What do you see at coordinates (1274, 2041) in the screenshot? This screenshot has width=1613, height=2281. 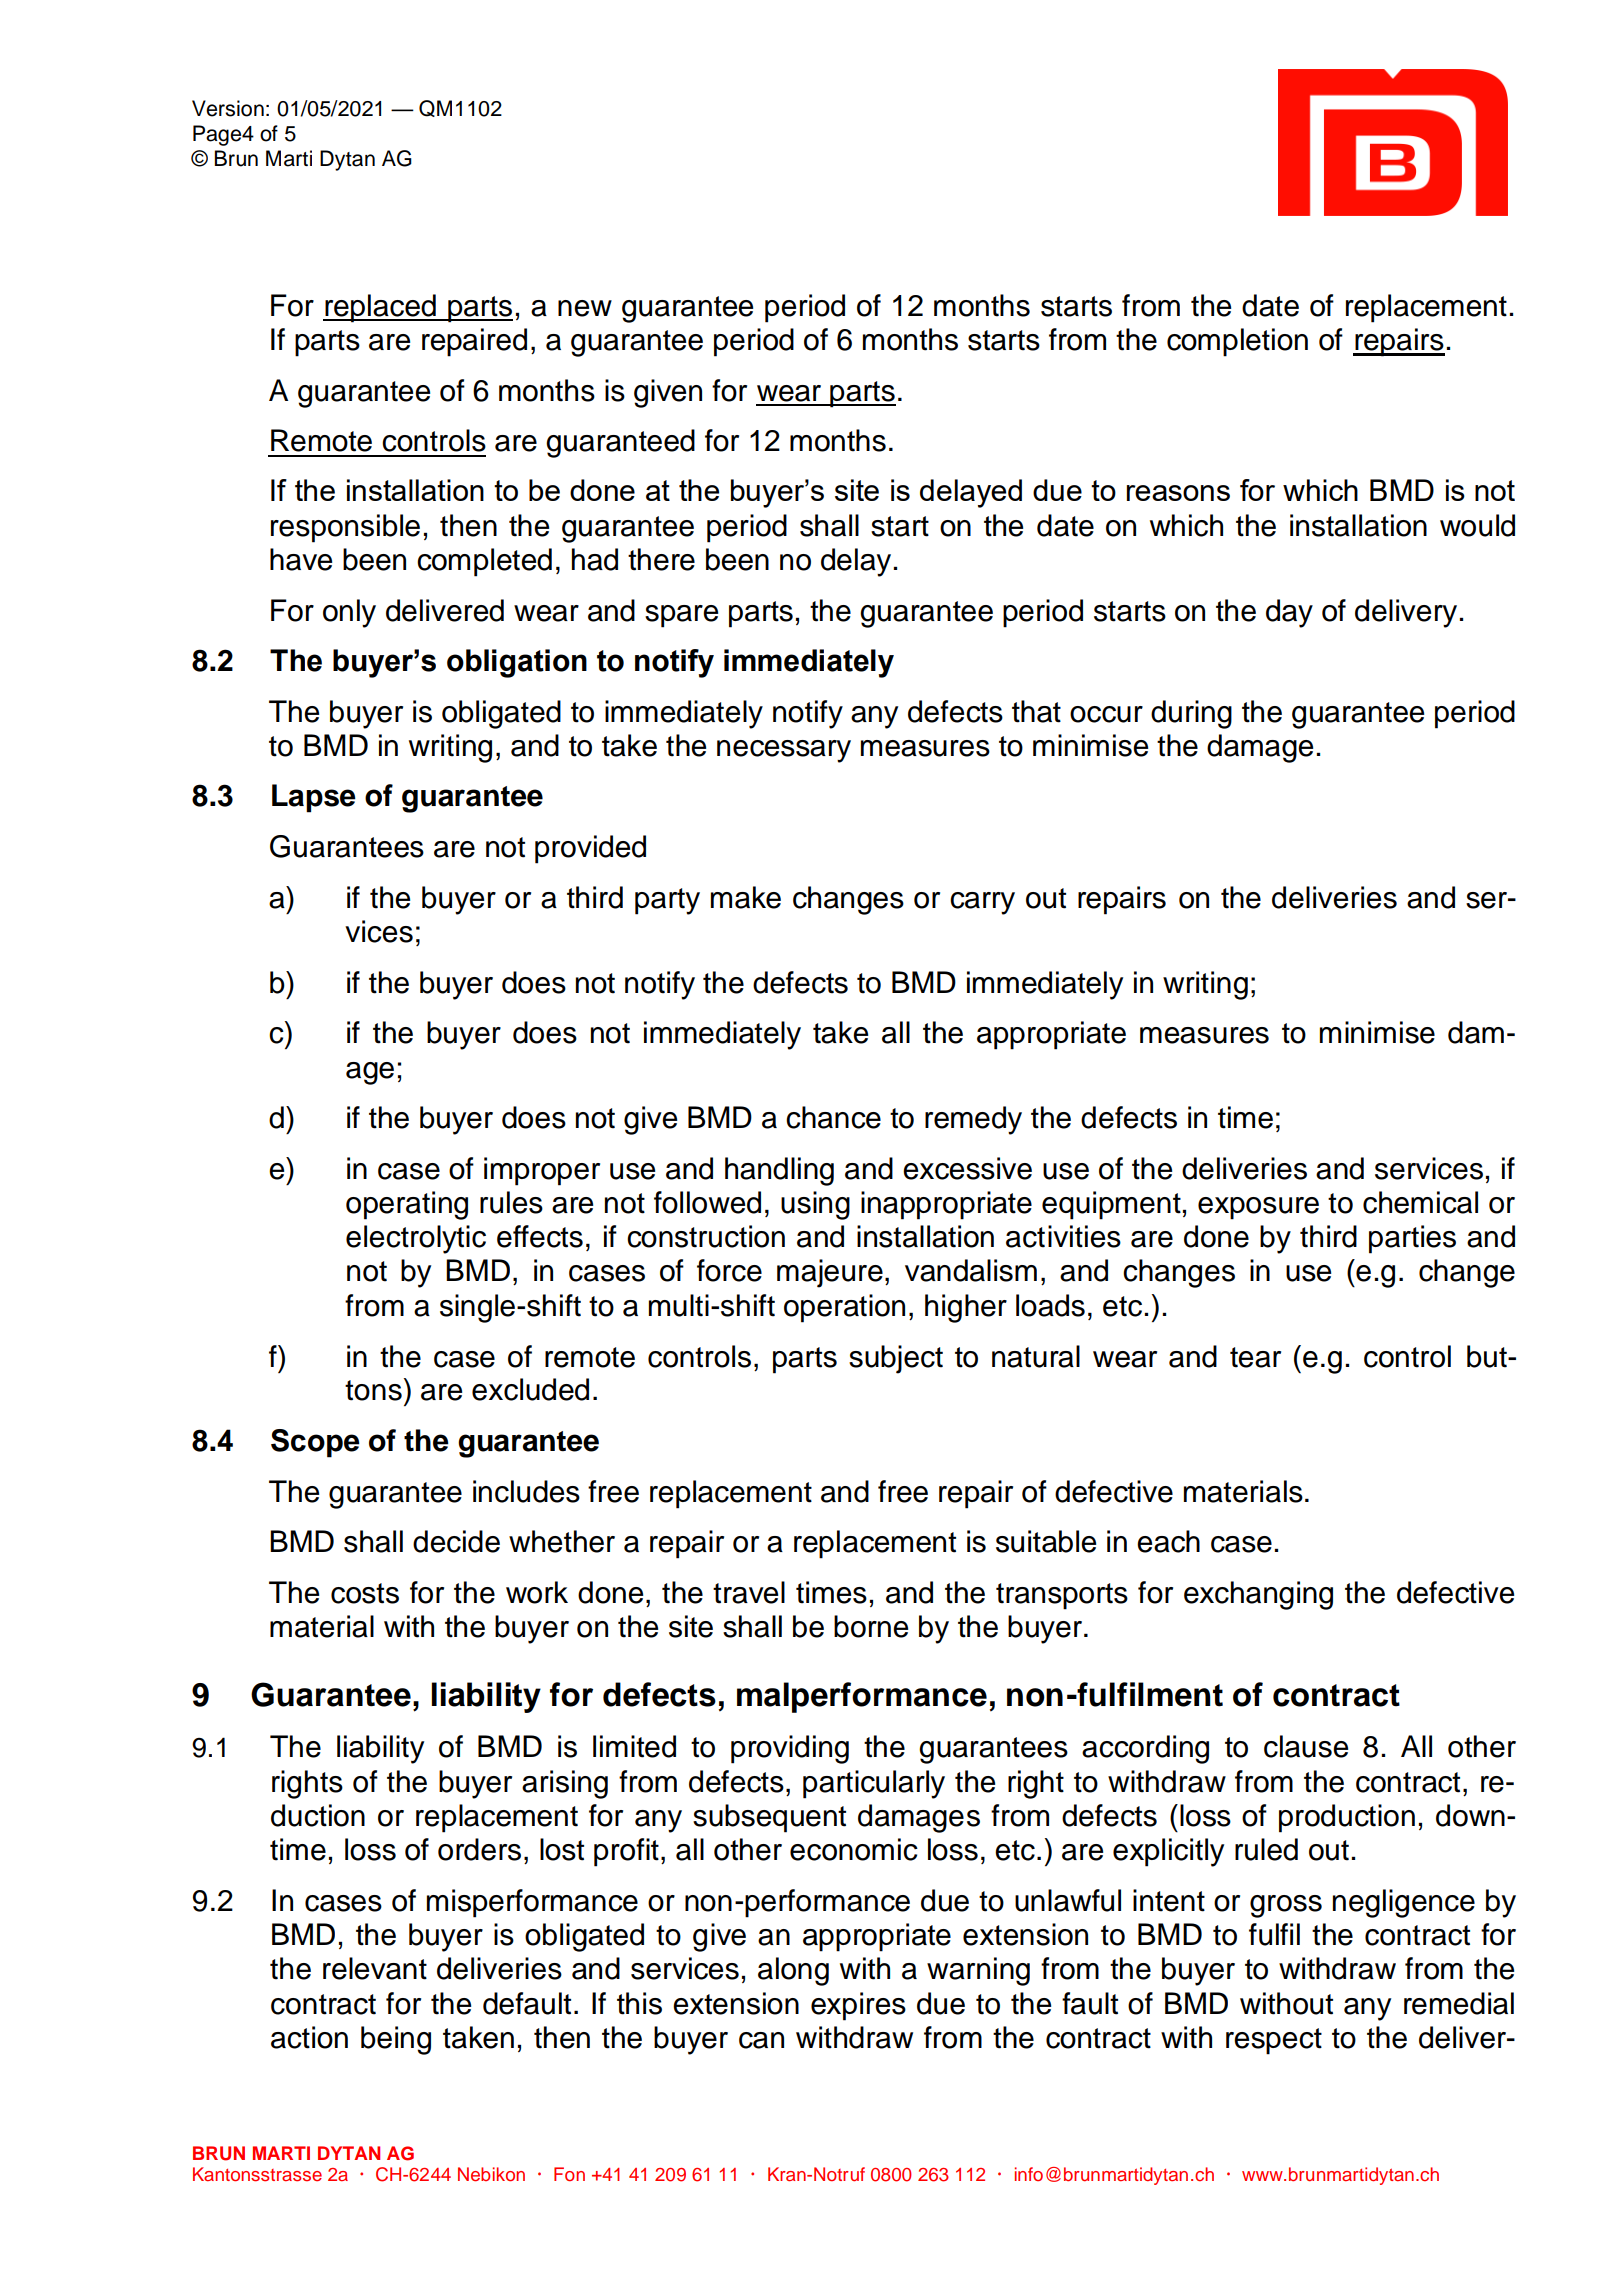 I see `respect` at bounding box center [1274, 2041].
